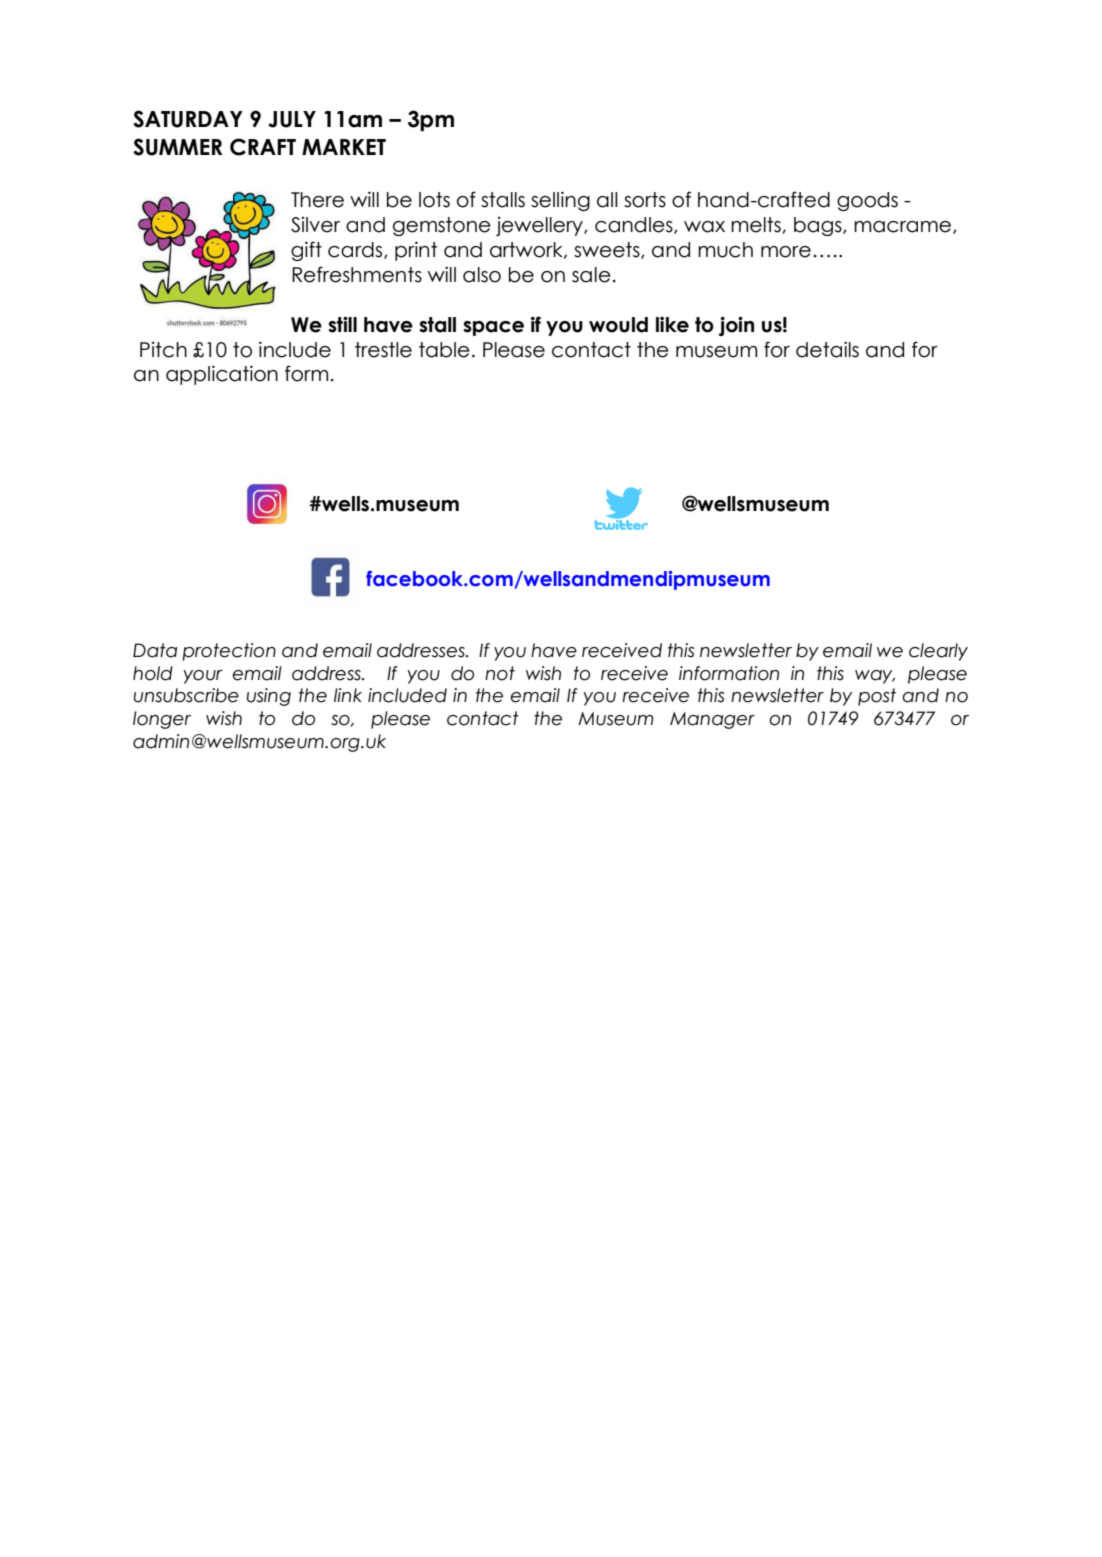 The height and width of the screenshot is (1557, 1102). What do you see at coordinates (444, 350) in the screenshot?
I see `table` at bounding box center [444, 350].
